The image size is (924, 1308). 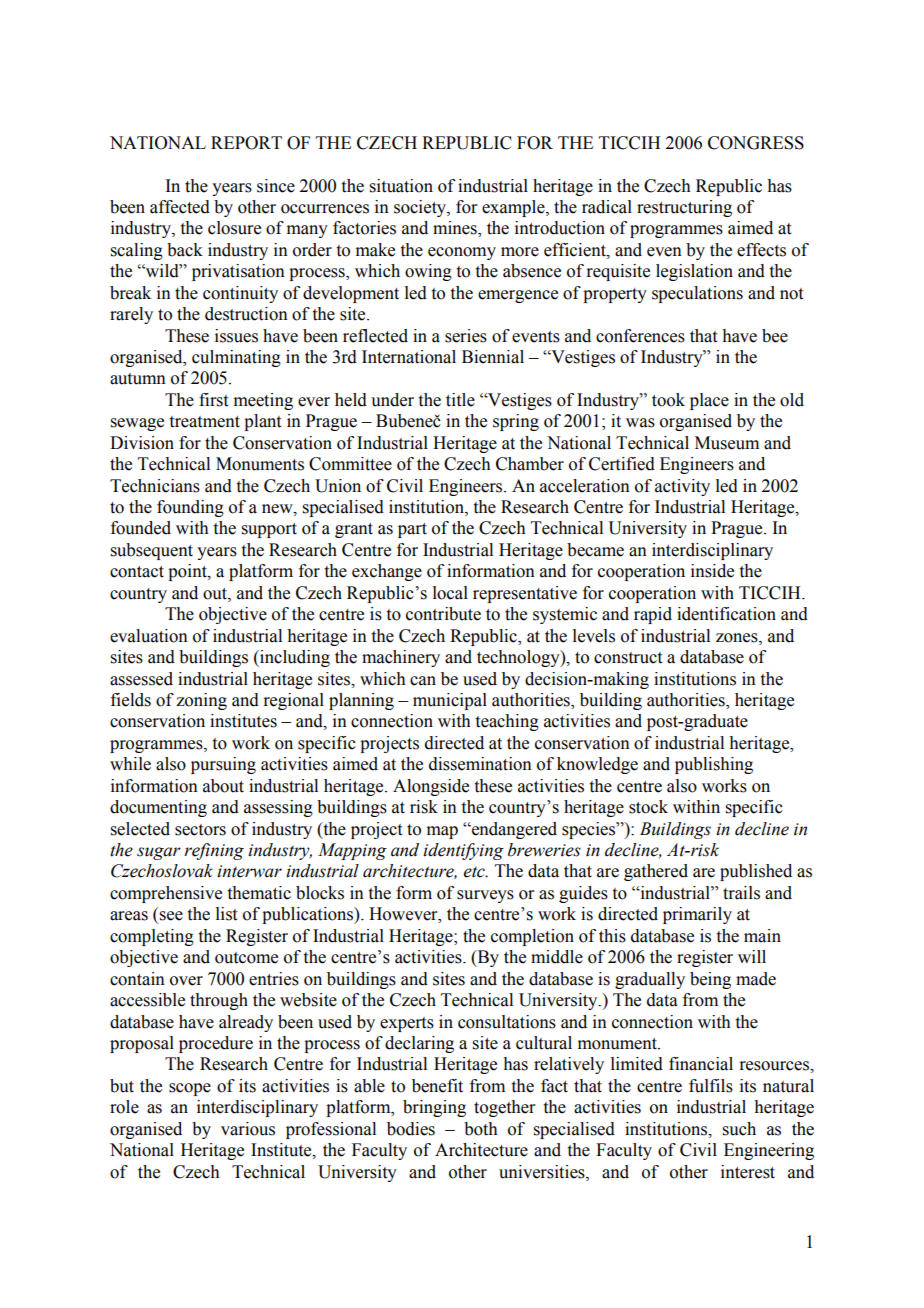 I want to click on affected, so click(x=180, y=207).
